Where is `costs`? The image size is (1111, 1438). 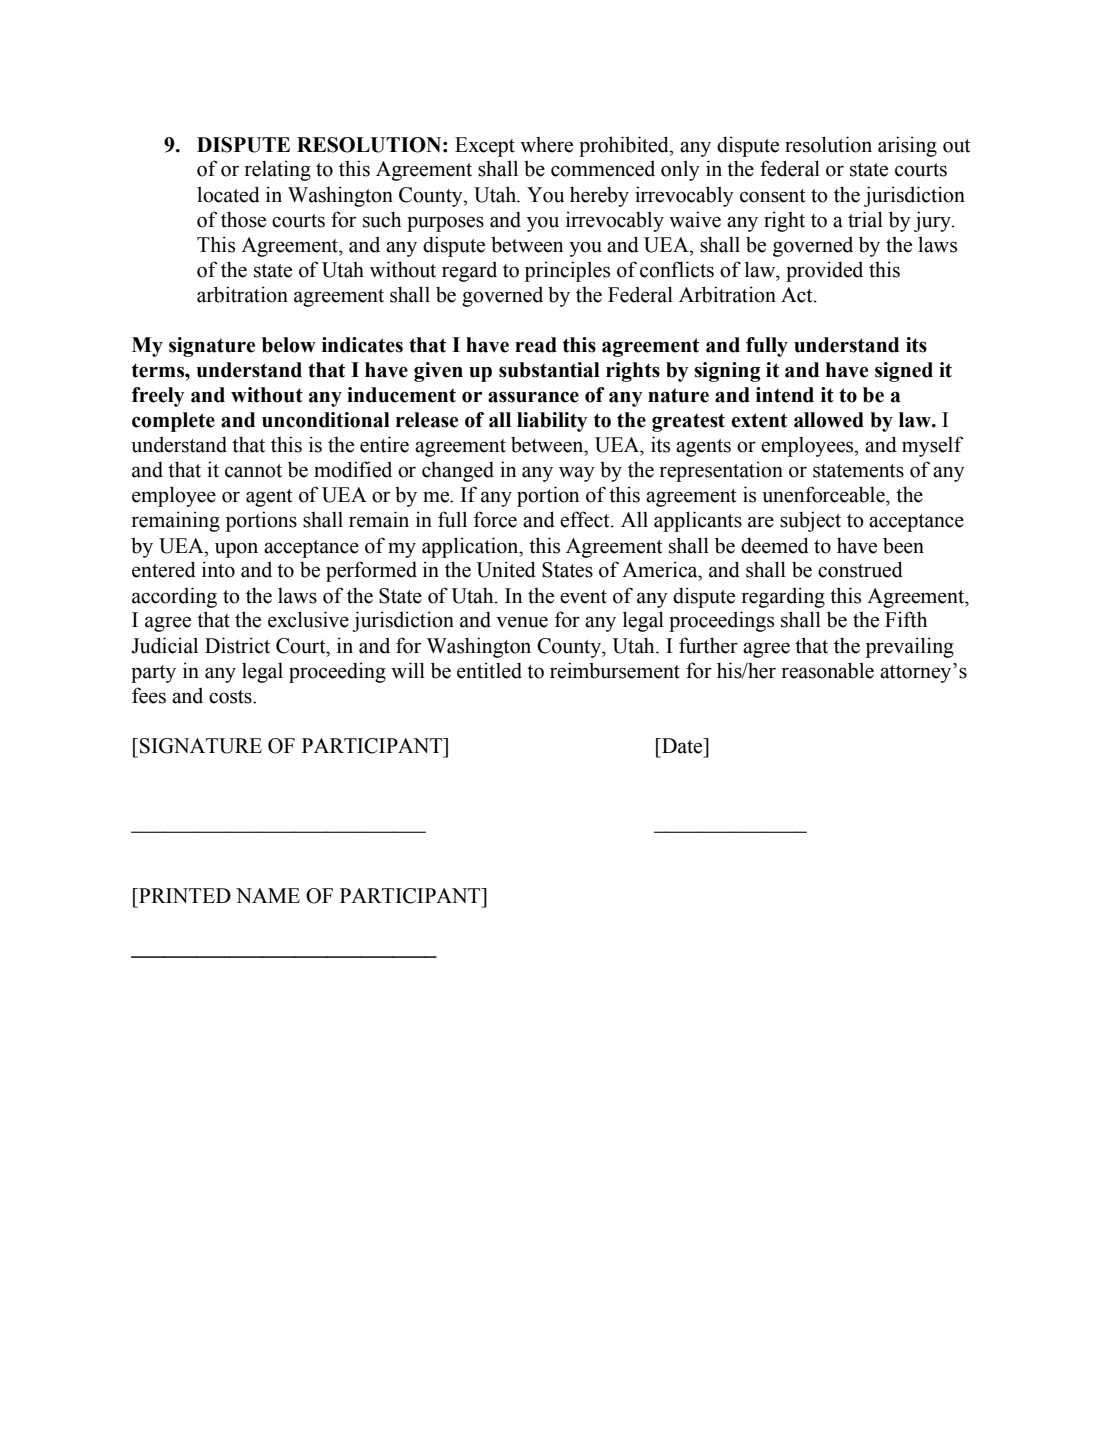
costs is located at coordinates (231, 697).
